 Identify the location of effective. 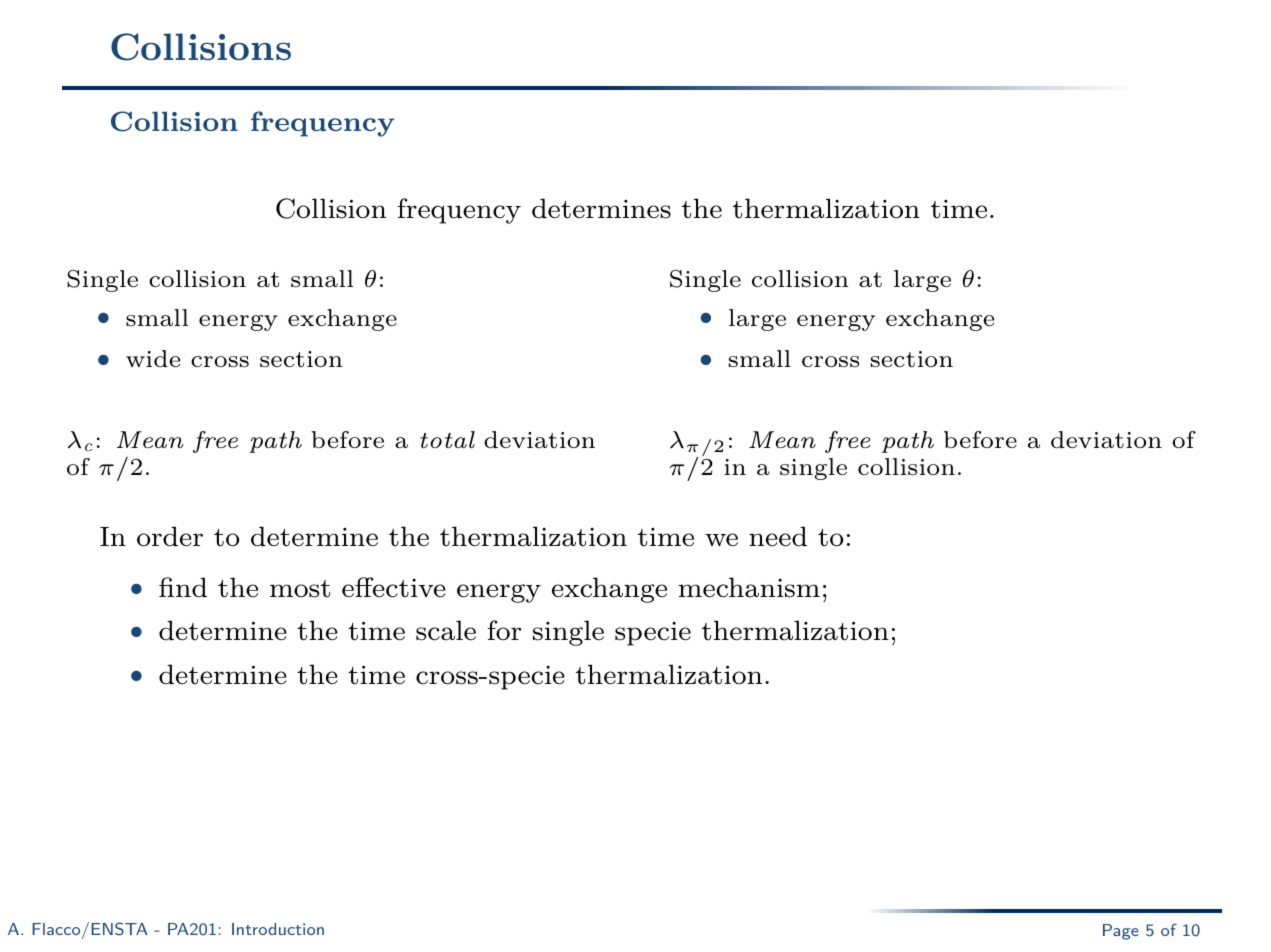
(394, 587).
